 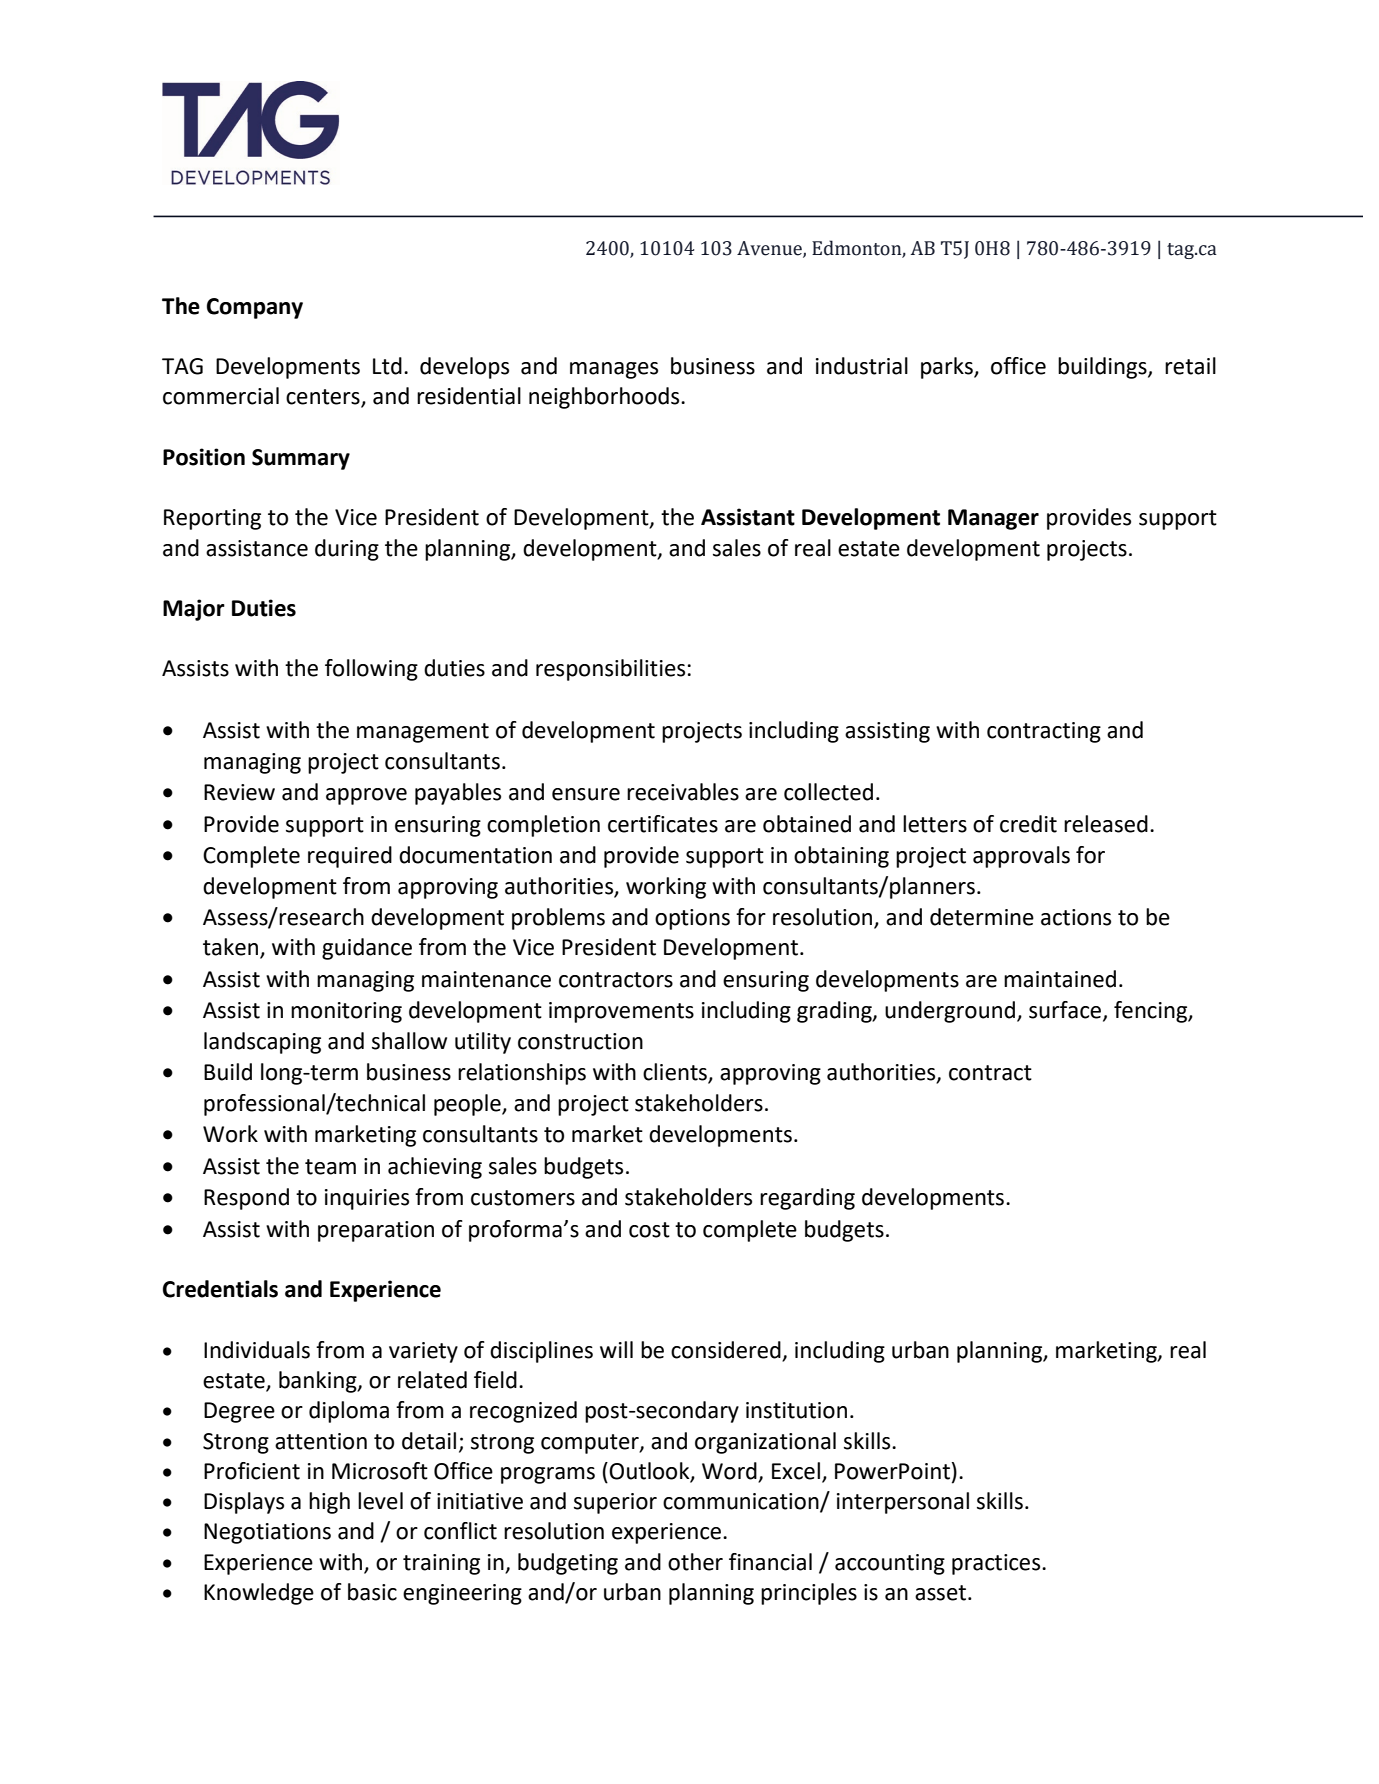 What do you see at coordinates (1190, 366) in the image?
I see `retail` at bounding box center [1190, 366].
